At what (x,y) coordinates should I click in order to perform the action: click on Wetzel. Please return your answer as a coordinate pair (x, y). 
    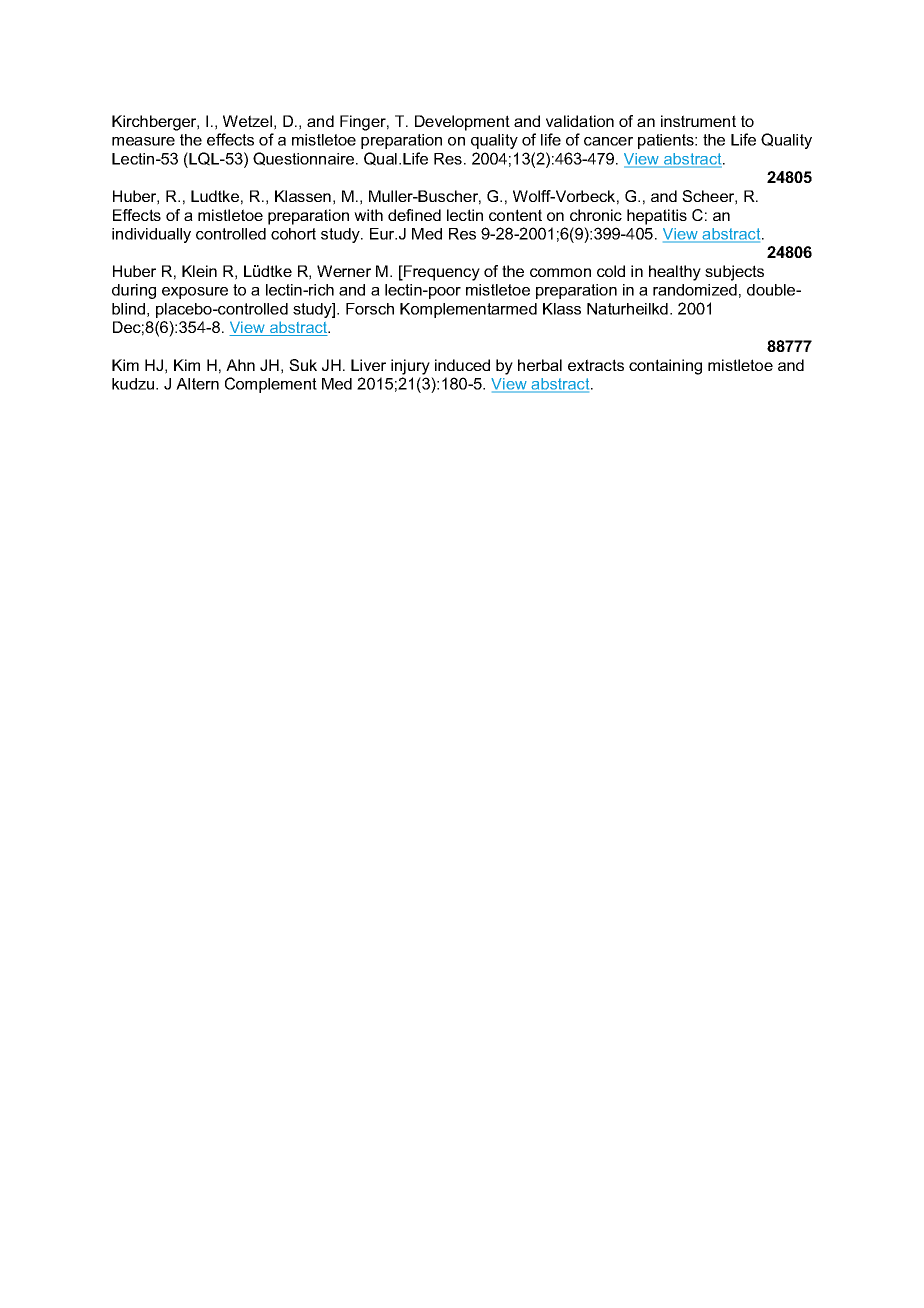
    Looking at the image, I should click on (247, 121).
